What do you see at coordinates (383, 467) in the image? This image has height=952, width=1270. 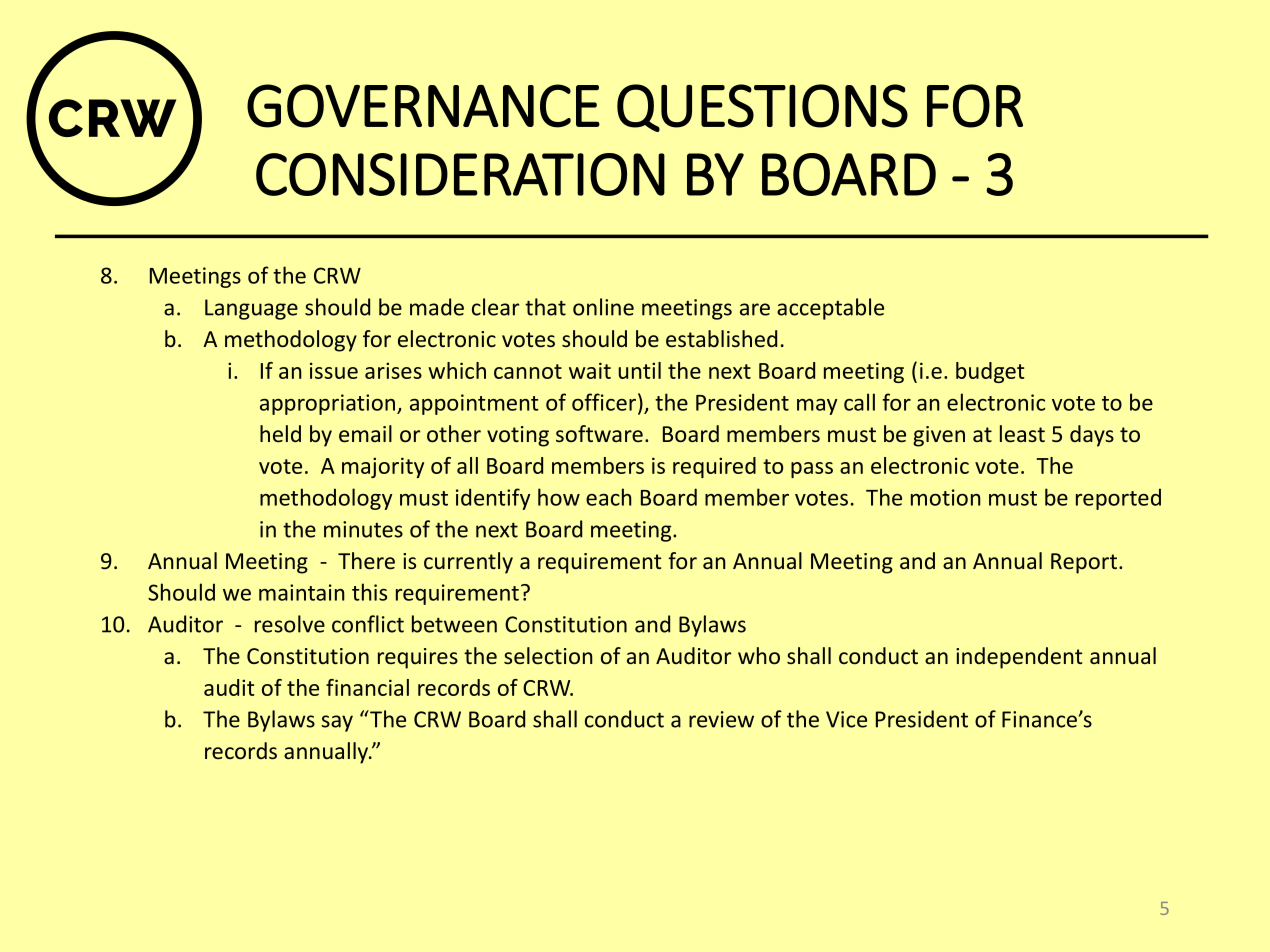 I see `majority` at bounding box center [383, 467].
